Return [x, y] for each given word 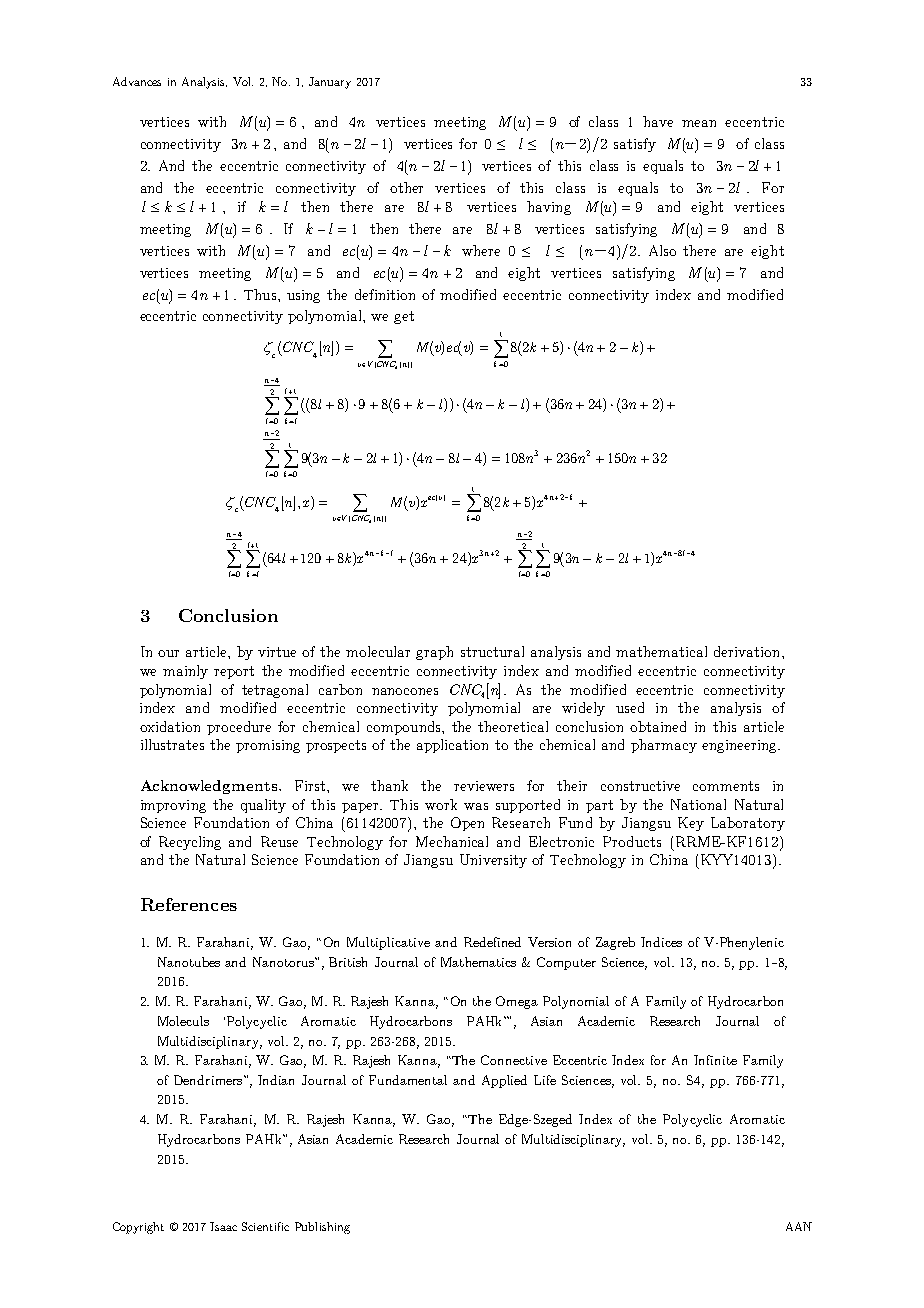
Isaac [223, 1226]
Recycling [190, 843]
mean [699, 123]
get [404, 317]
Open [467, 824]
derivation [748, 651]
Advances [137, 81]
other [406, 187]
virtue [277, 652]
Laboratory [748, 824]
